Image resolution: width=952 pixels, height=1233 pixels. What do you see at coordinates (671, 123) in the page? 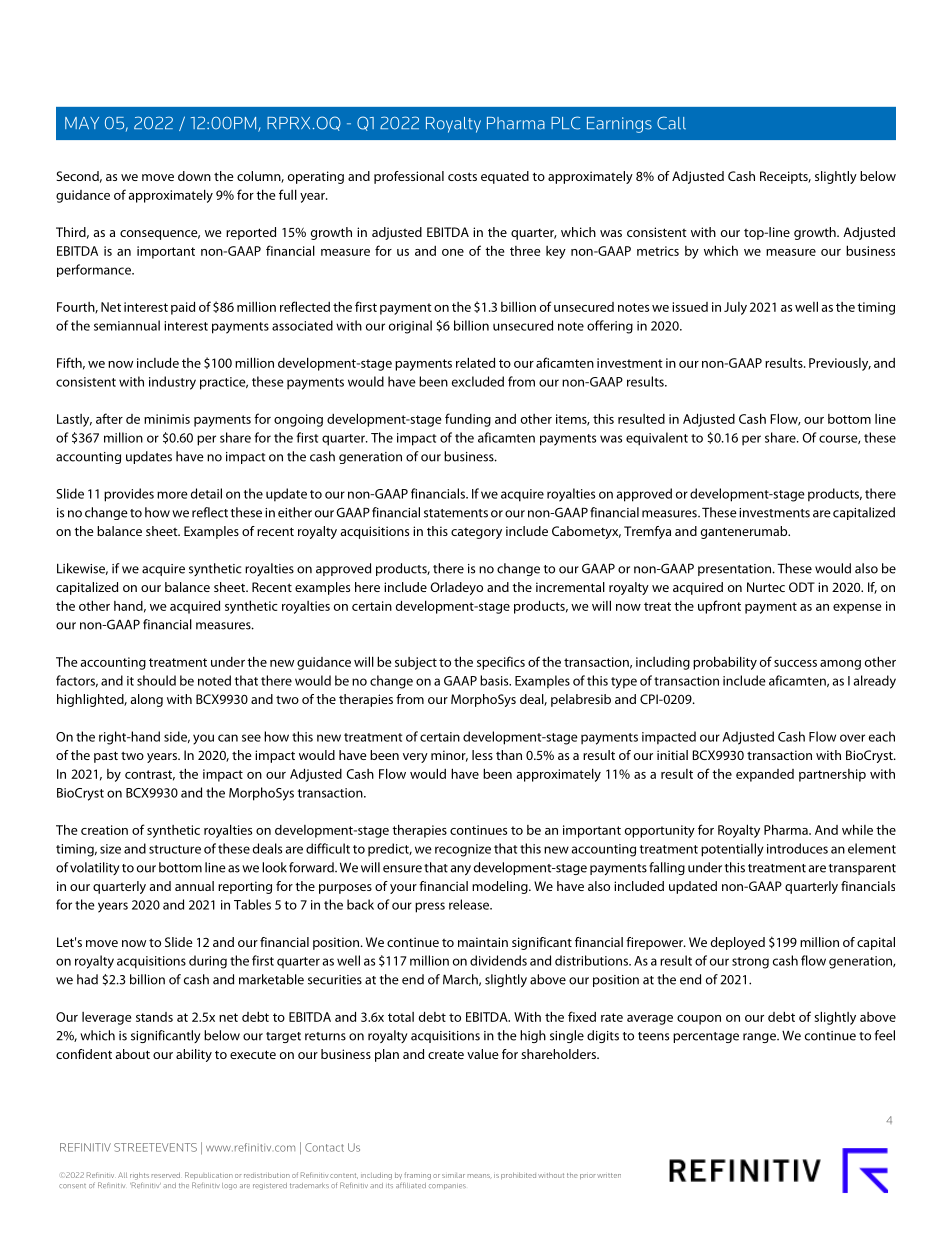
I see `Call` at bounding box center [671, 123].
